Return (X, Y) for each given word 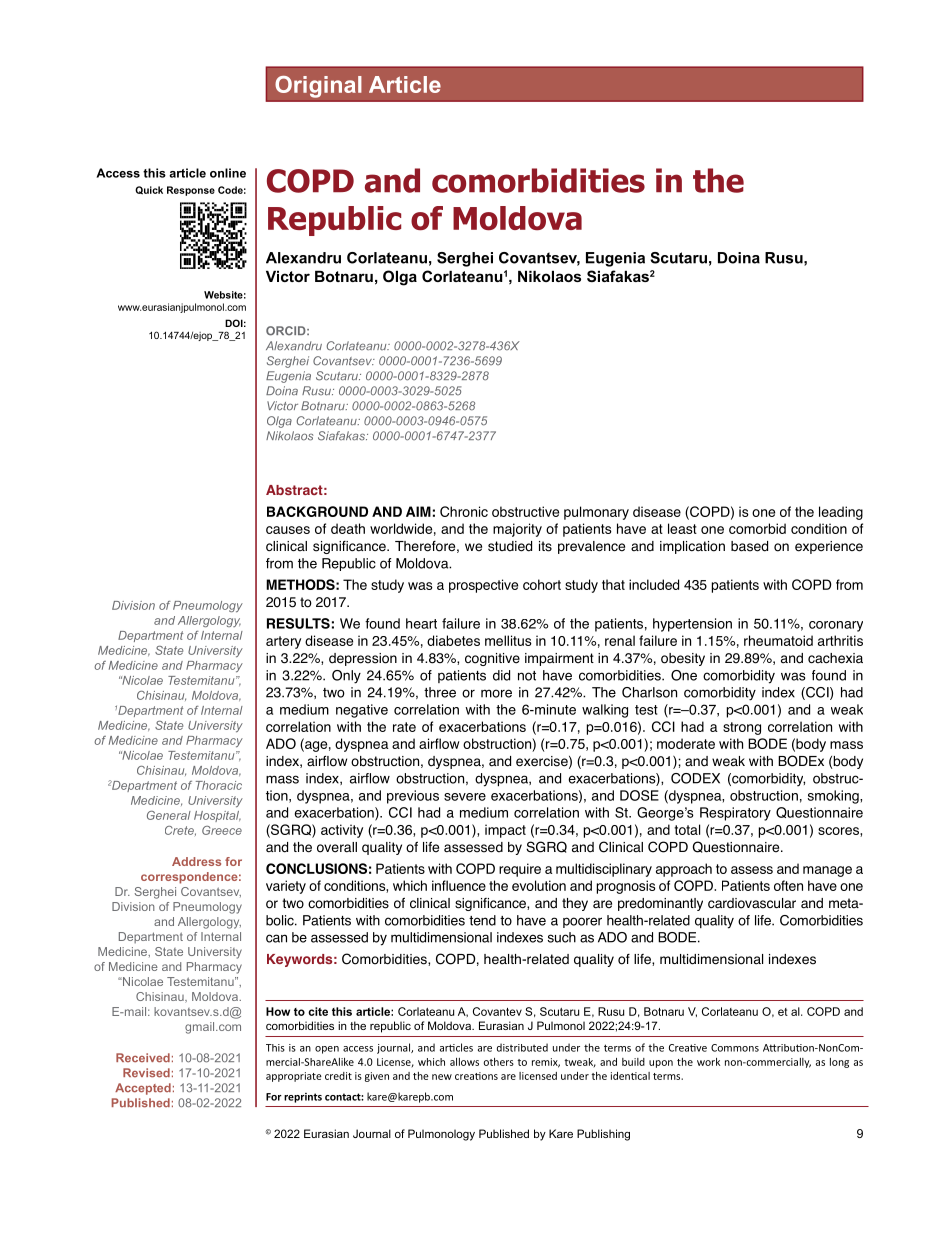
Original (318, 86)
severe (465, 797)
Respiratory (735, 814)
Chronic (464, 511)
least (682, 528)
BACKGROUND (317, 511)
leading (841, 513)
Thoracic (219, 785)
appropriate (294, 1077)
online (228, 173)
